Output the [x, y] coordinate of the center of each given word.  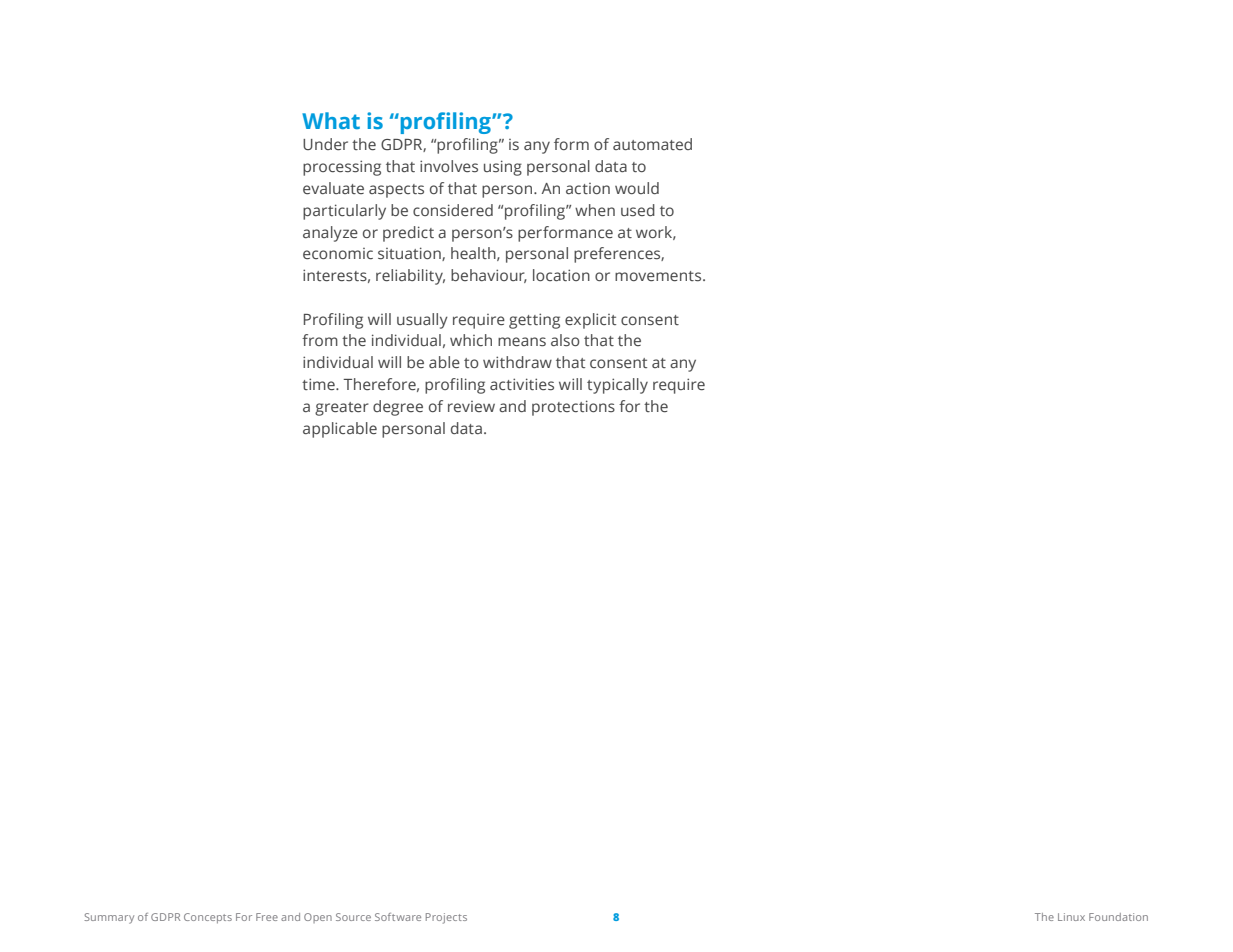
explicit [590, 321]
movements [659, 276]
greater [342, 409]
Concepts [208, 918]
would [637, 188]
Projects [446, 918]
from [320, 340]
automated [652, 144]
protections [573, 408]
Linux [1071, 917]
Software [398, 917]
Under [325, 144]
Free [267, 917]
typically [617, 386]
